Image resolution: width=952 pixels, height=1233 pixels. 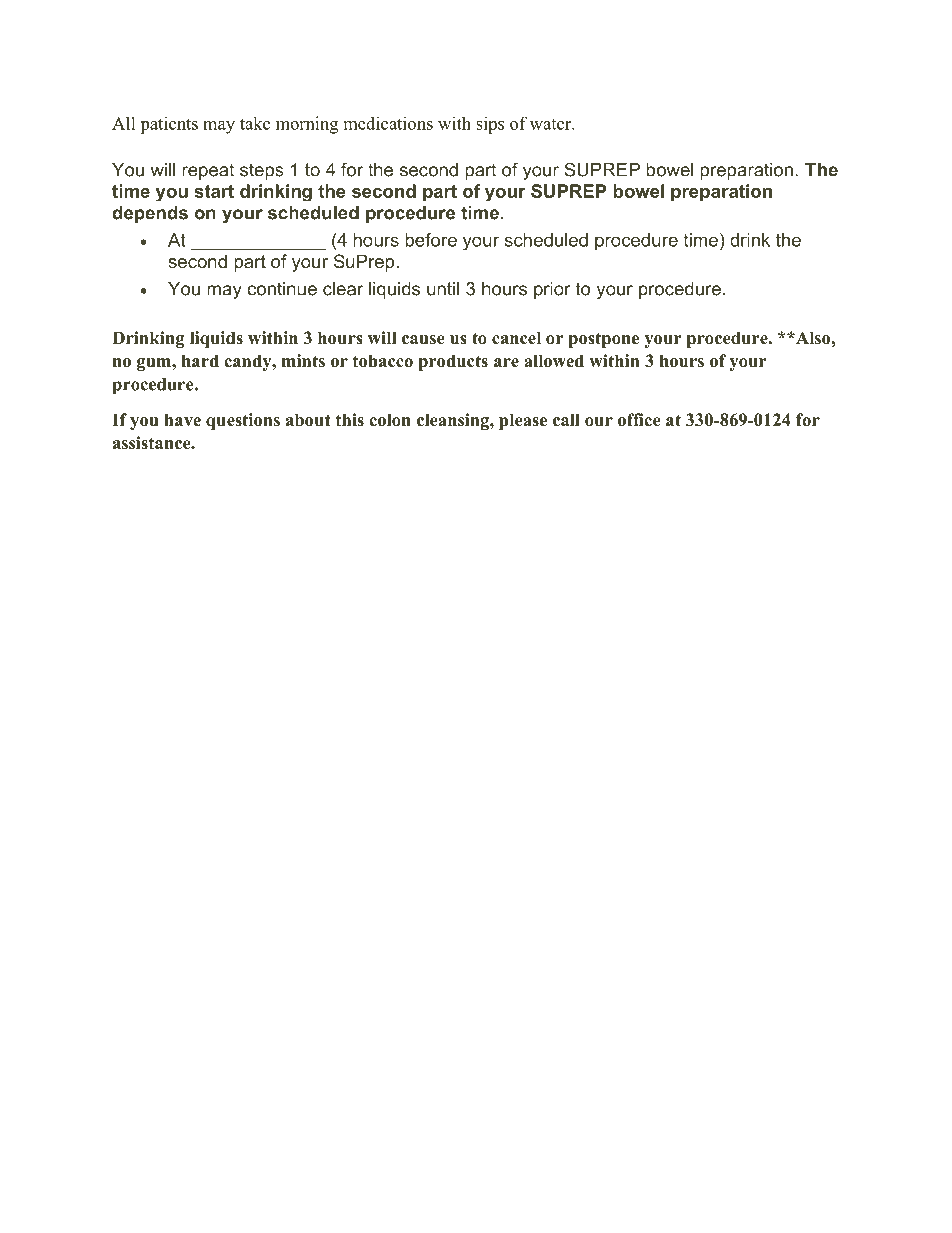 I want to click on call, so click(x=566, y=420).
